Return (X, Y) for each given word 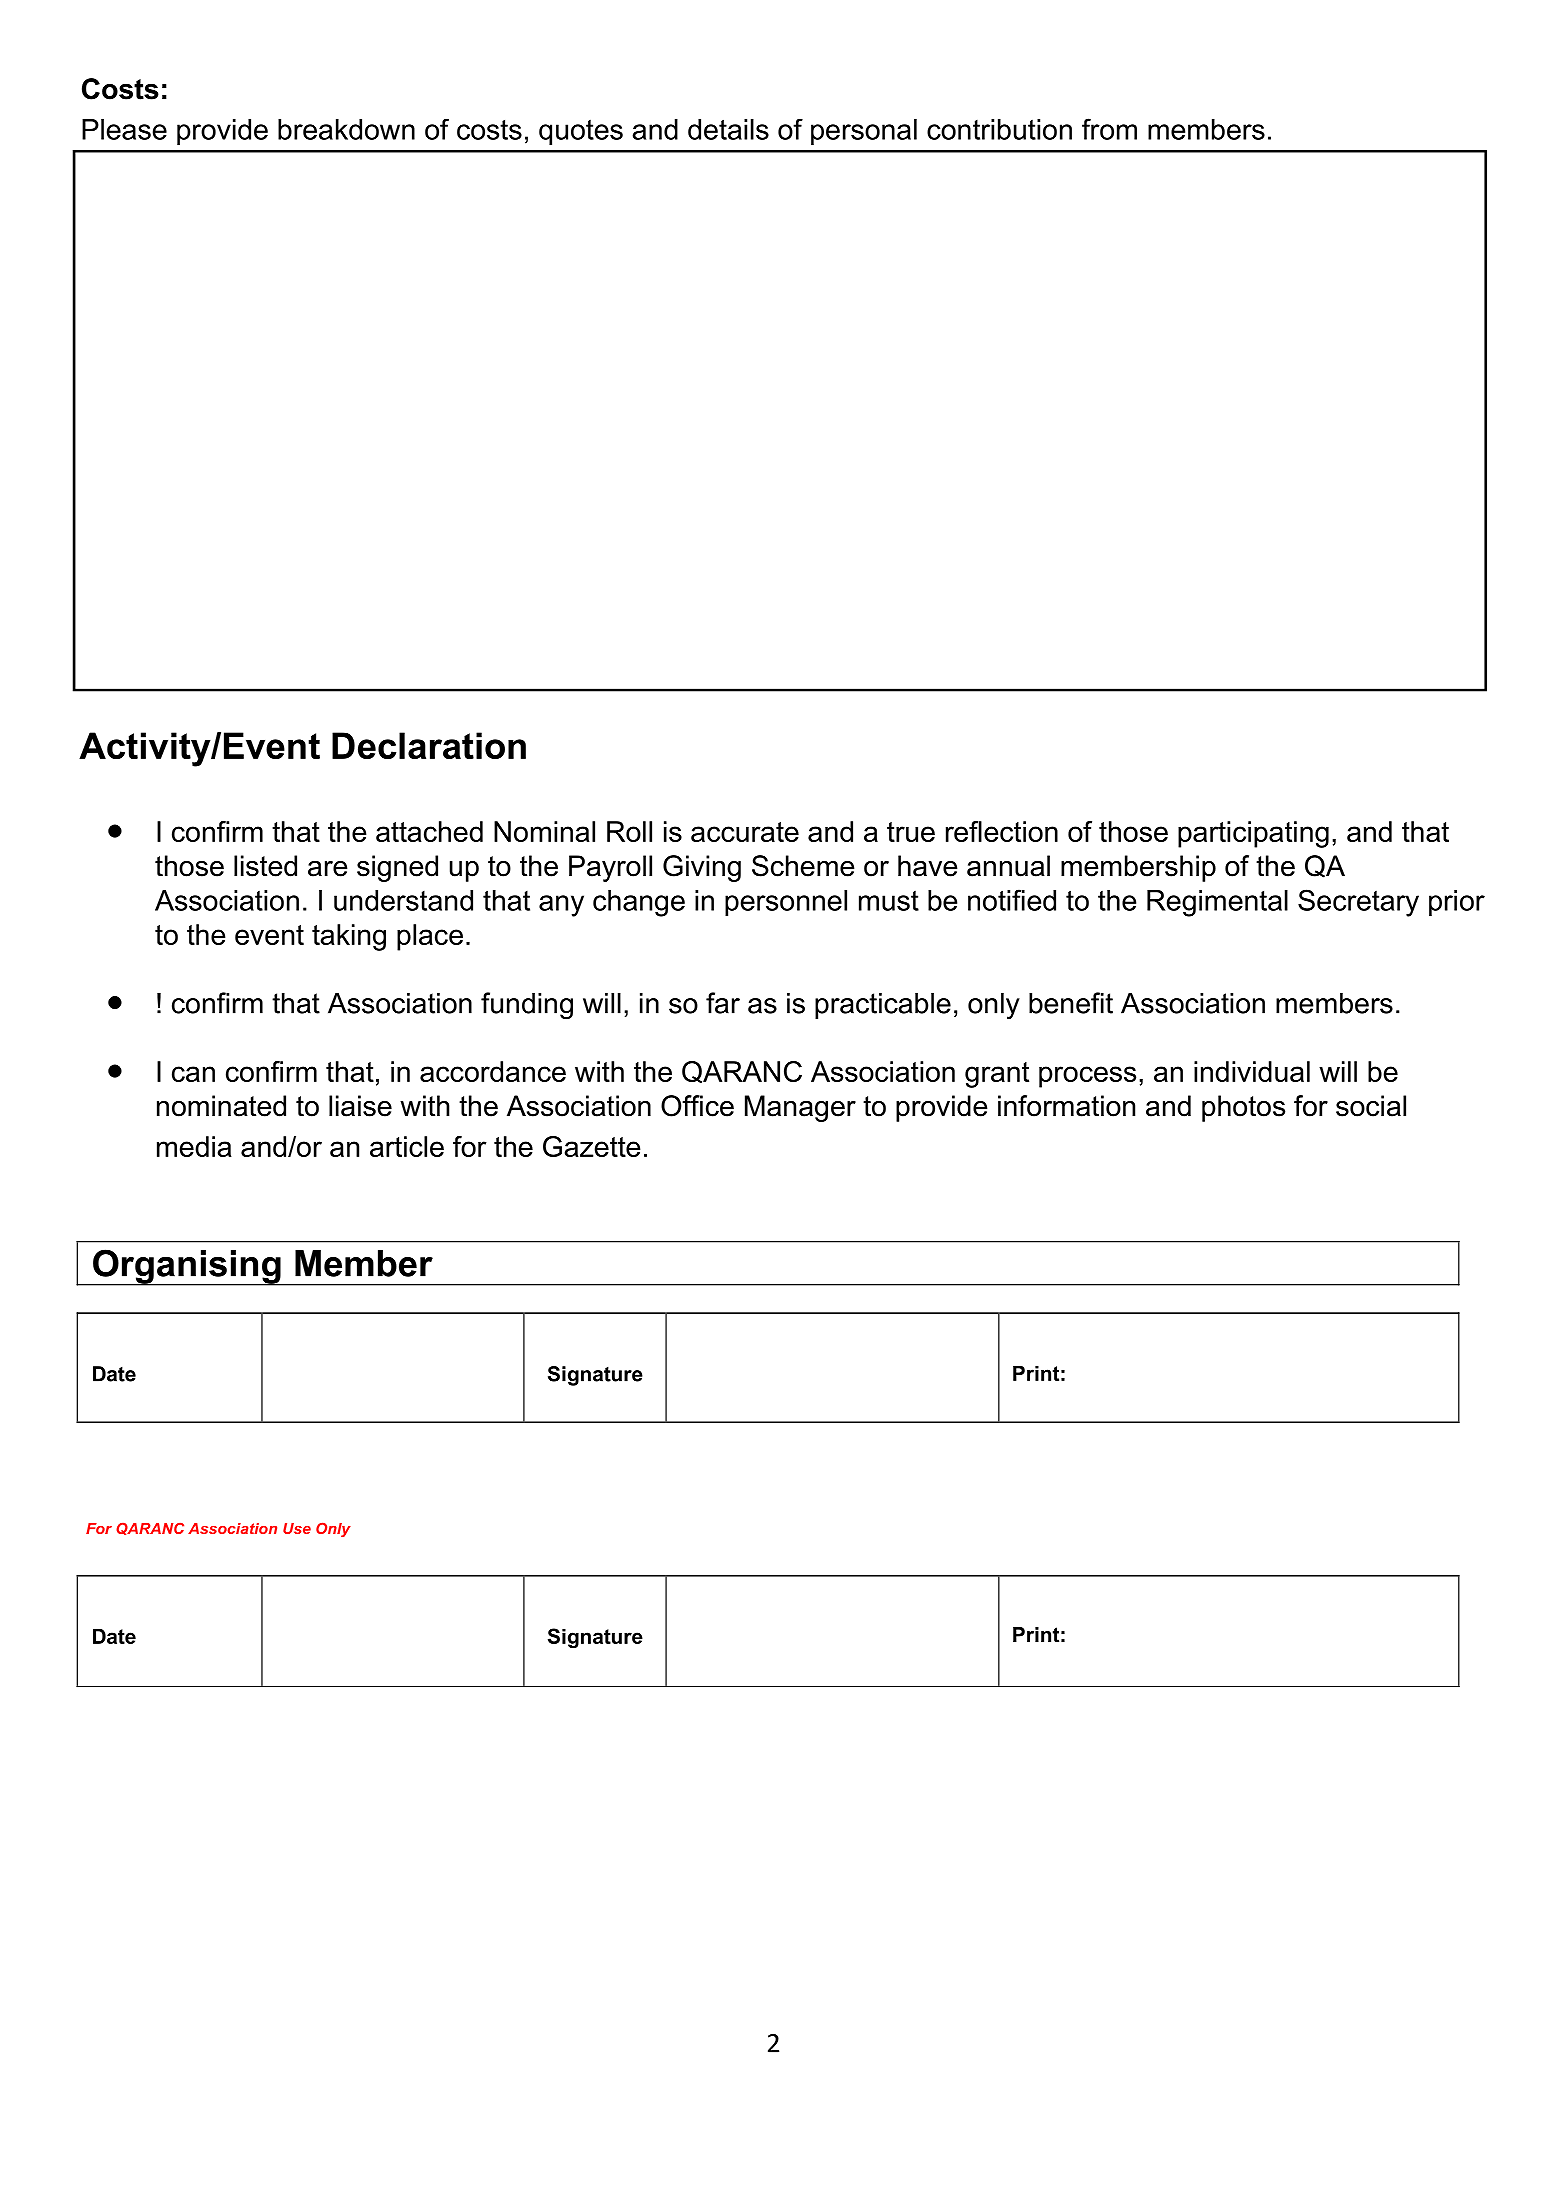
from (1109, 129)
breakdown (346, 129)
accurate (745, 832)
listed (265, 866)
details (728, 129)
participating (1253, 834)
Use (297, 1528)
